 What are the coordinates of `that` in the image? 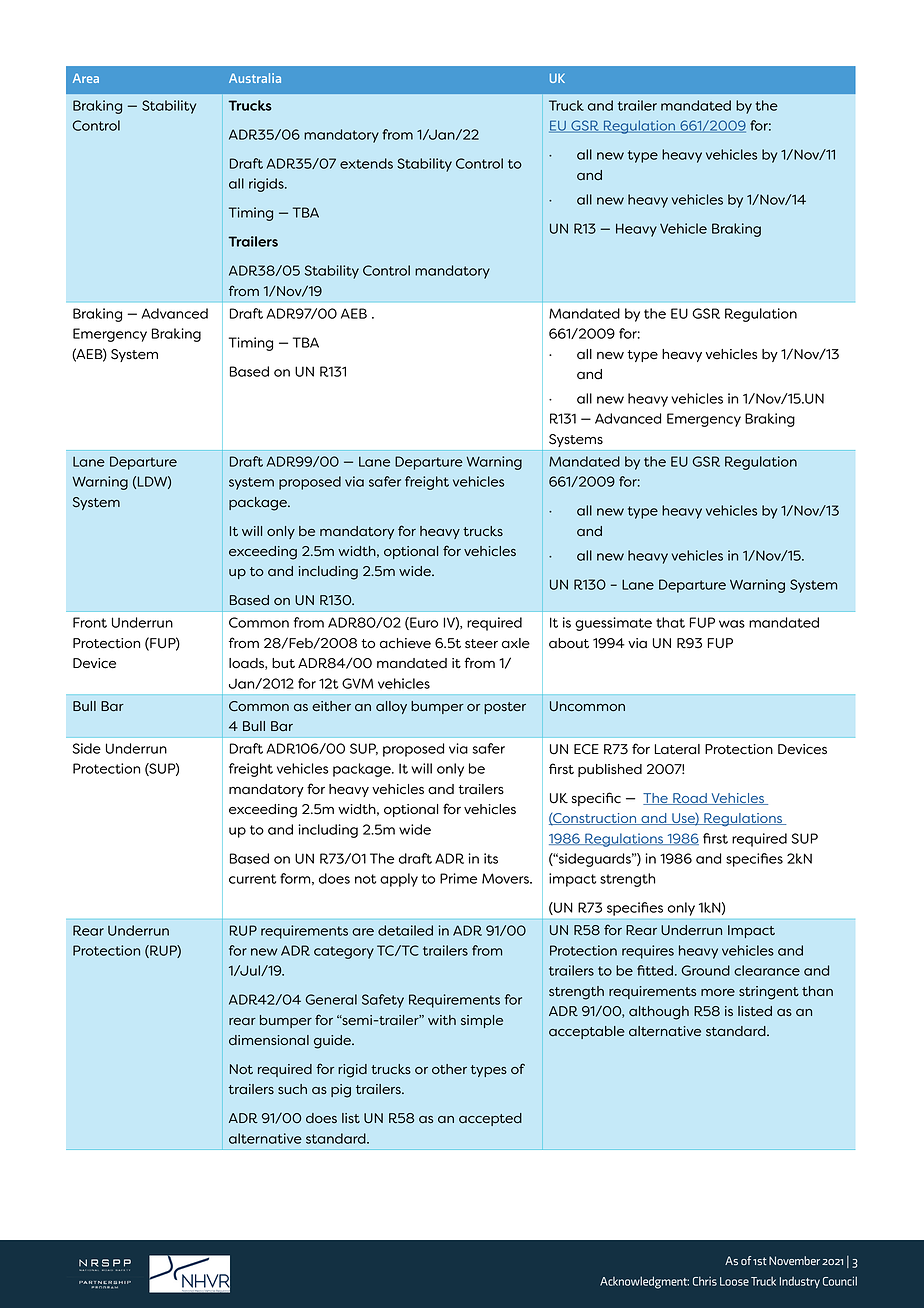 It's located at (670, 622).
